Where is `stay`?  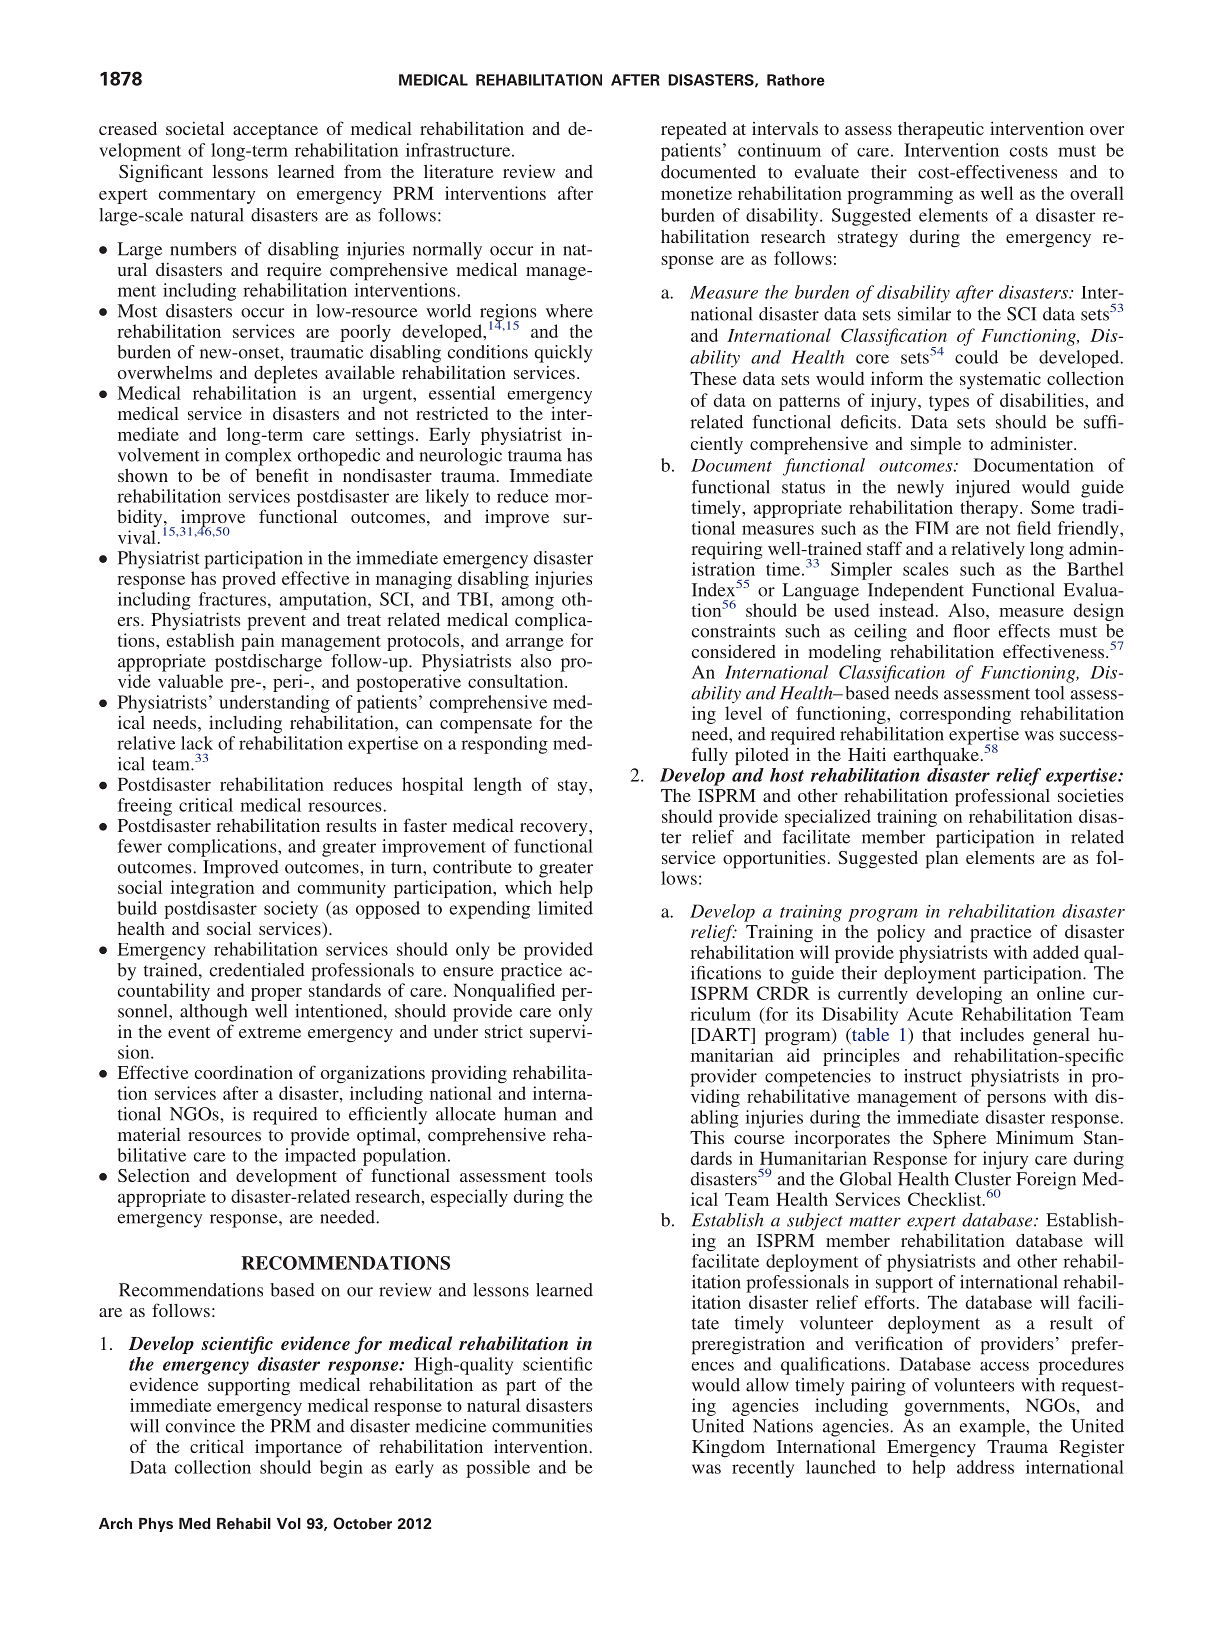
stay is located at coordinates (574, 787).
